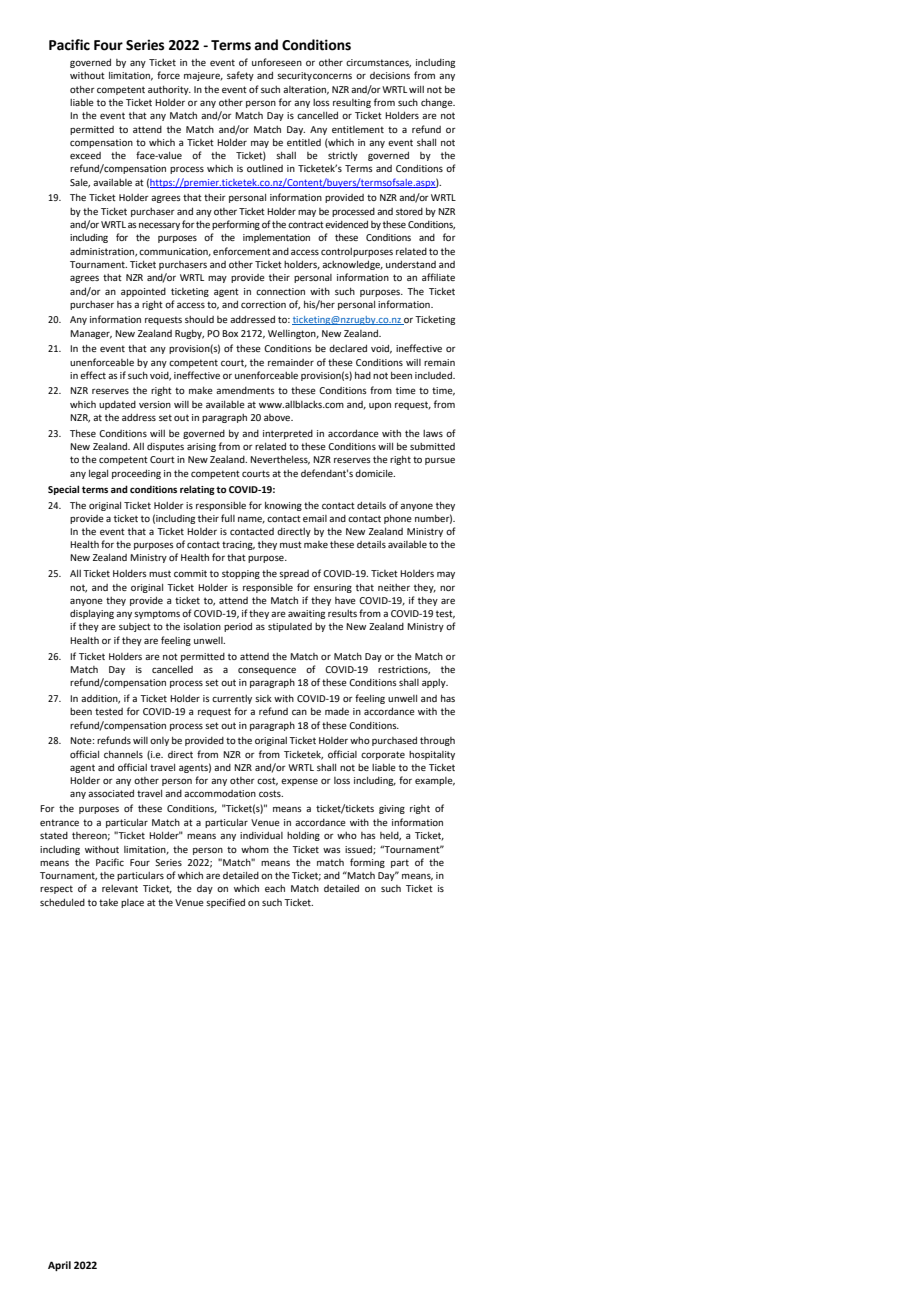 The width and height of the screenshot is (924, 1308). I want to click on safety, so click(240, 76).
